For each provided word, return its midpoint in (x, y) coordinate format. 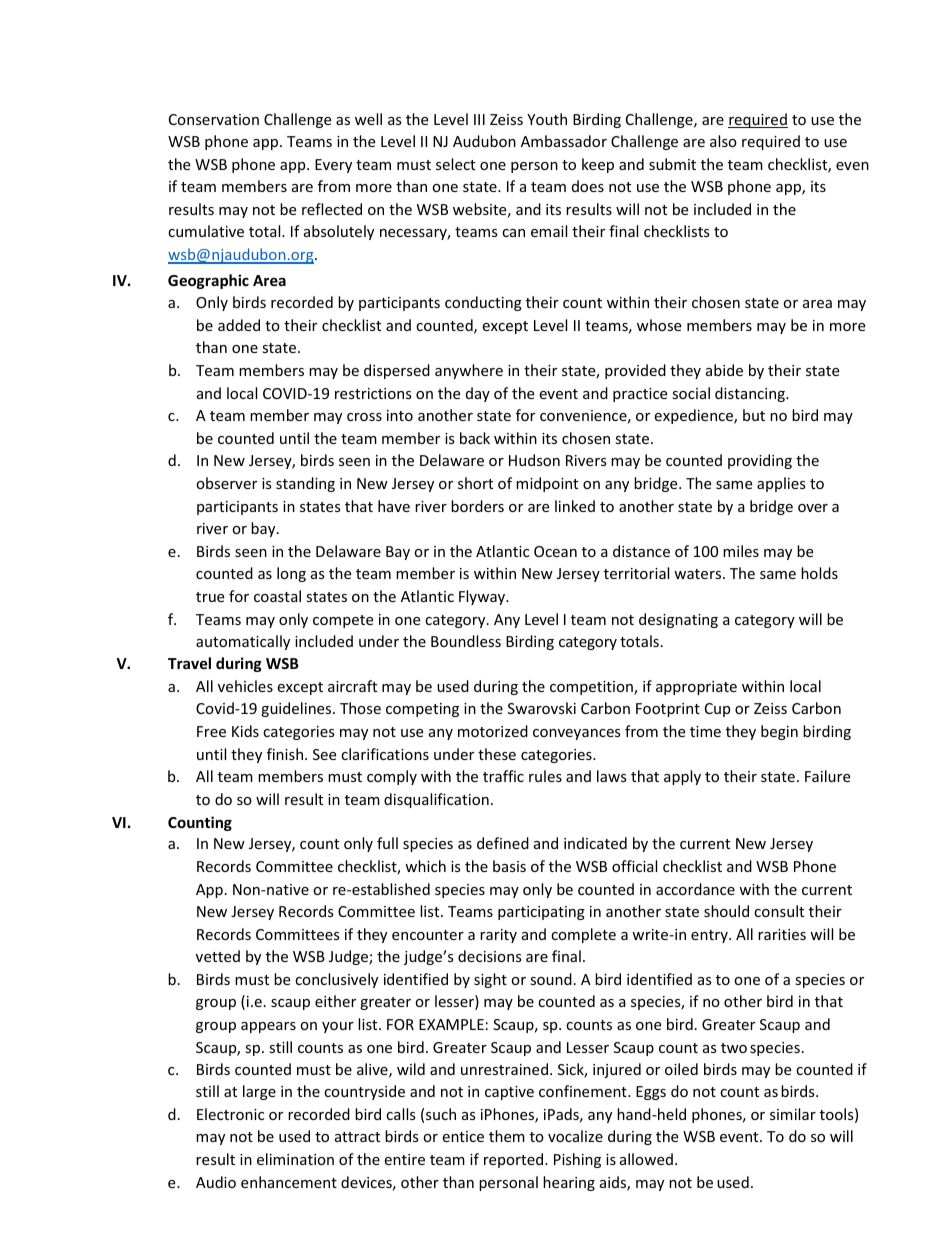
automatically (243, 642)
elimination (295, 1159)
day (478, 394)
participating (541, 913)
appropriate (696, 688)
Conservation (214, 119)
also (723, 141)
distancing (751, 394)
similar (793, 1114)
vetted (218, 956)
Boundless (466, 641)
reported (515, 1160)
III (479, 119)
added (239, 325)
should (726, 911)
